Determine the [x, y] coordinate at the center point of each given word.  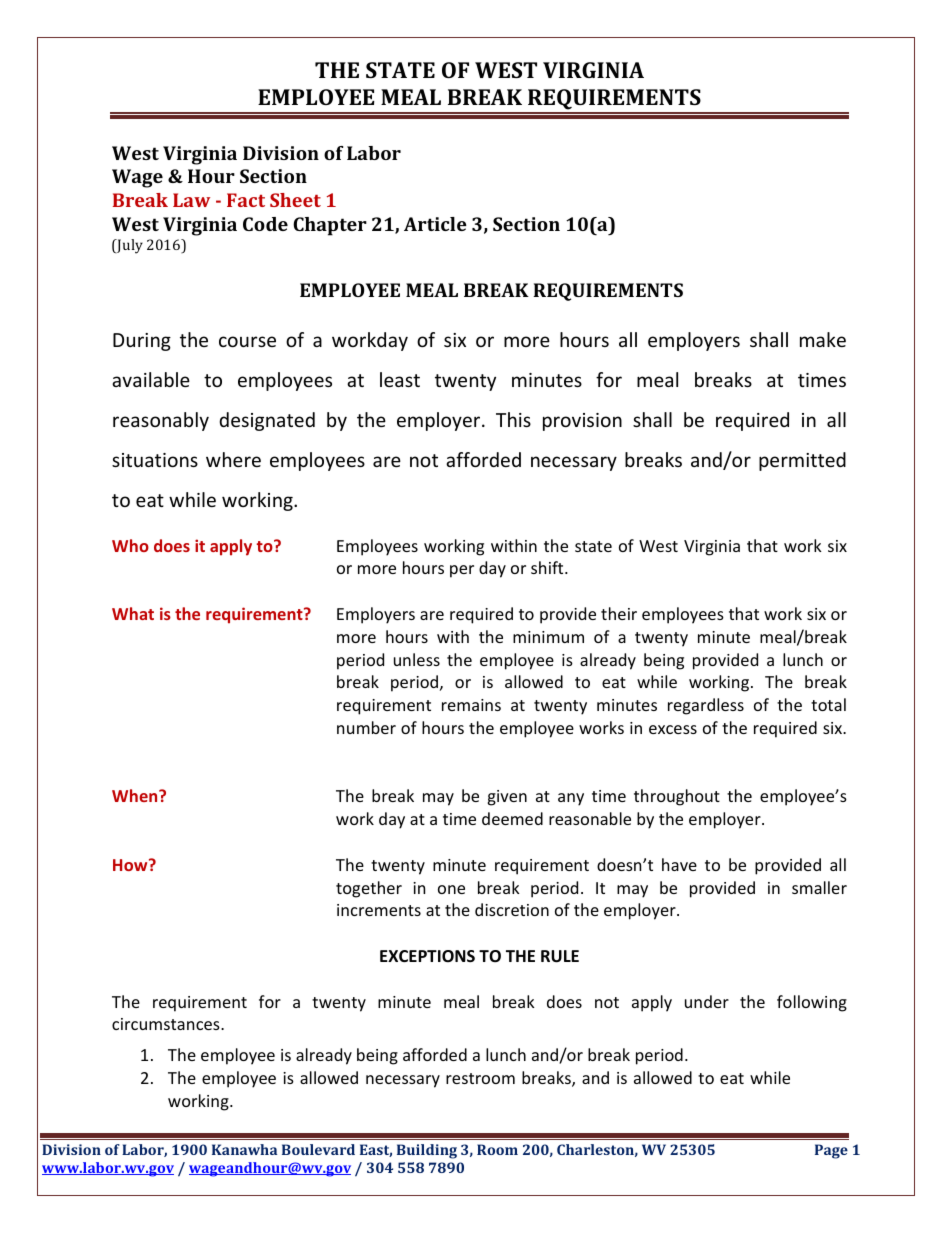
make [823, 339]
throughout [677, 797]
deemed [512, 818]
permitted [802, 461]
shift [548, 567]
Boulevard [318, 1149]
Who [130, 545]
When [136, 795]
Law [191, 200]
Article [435, 224]
